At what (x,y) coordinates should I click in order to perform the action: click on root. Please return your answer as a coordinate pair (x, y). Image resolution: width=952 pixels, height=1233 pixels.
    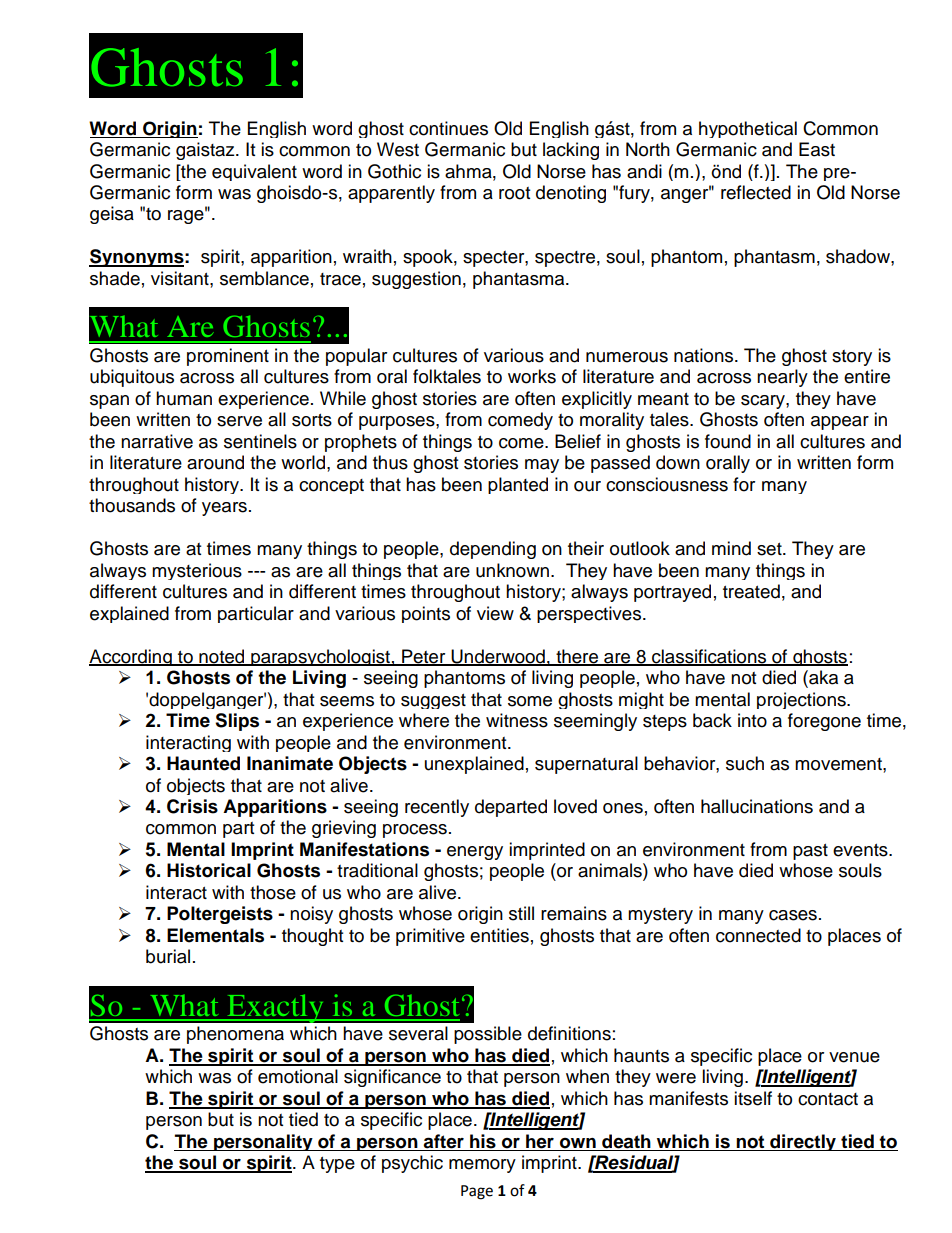
    Looking at the image, I should click on (514, 193).
